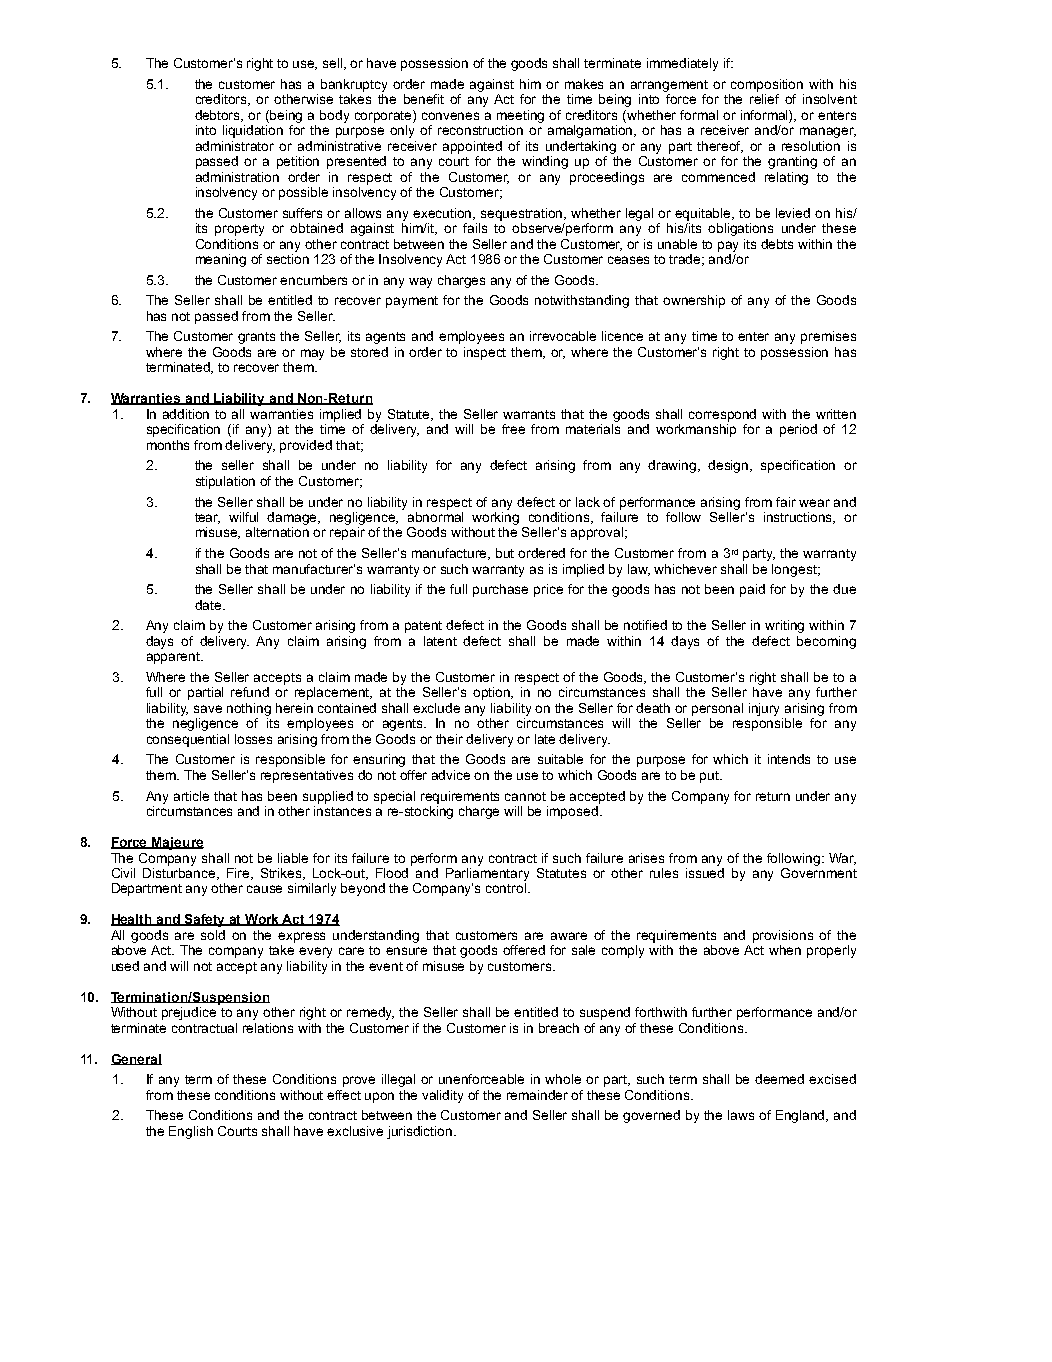 The height and width of the screenshot is (1362, 1052). What do you see at coordinates (191, 1132) in the screenshot?
I see `English` at bounding box center [191, 1132].
